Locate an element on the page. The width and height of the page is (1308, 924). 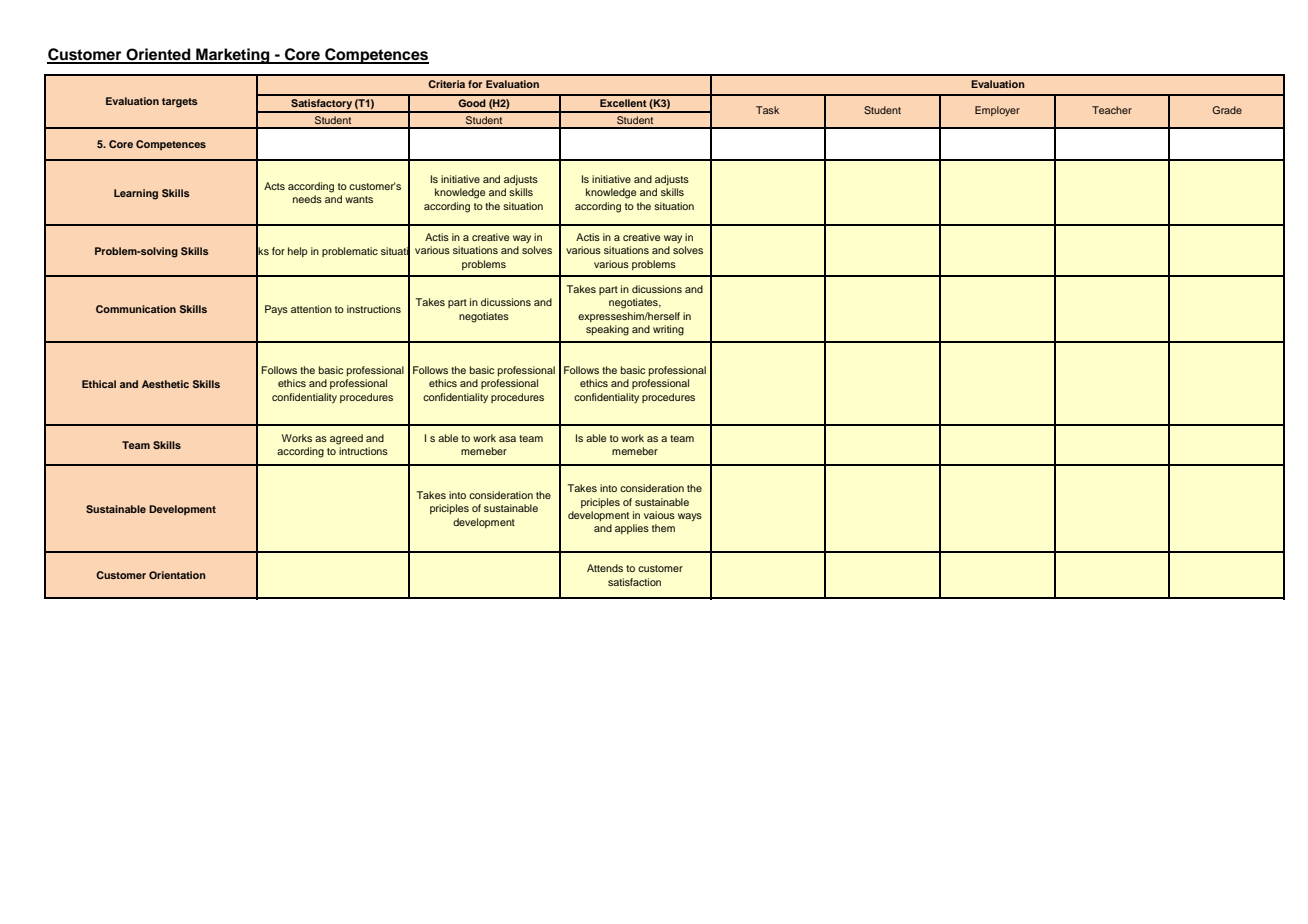
Teacher is located at coordinates (1112, 110).
